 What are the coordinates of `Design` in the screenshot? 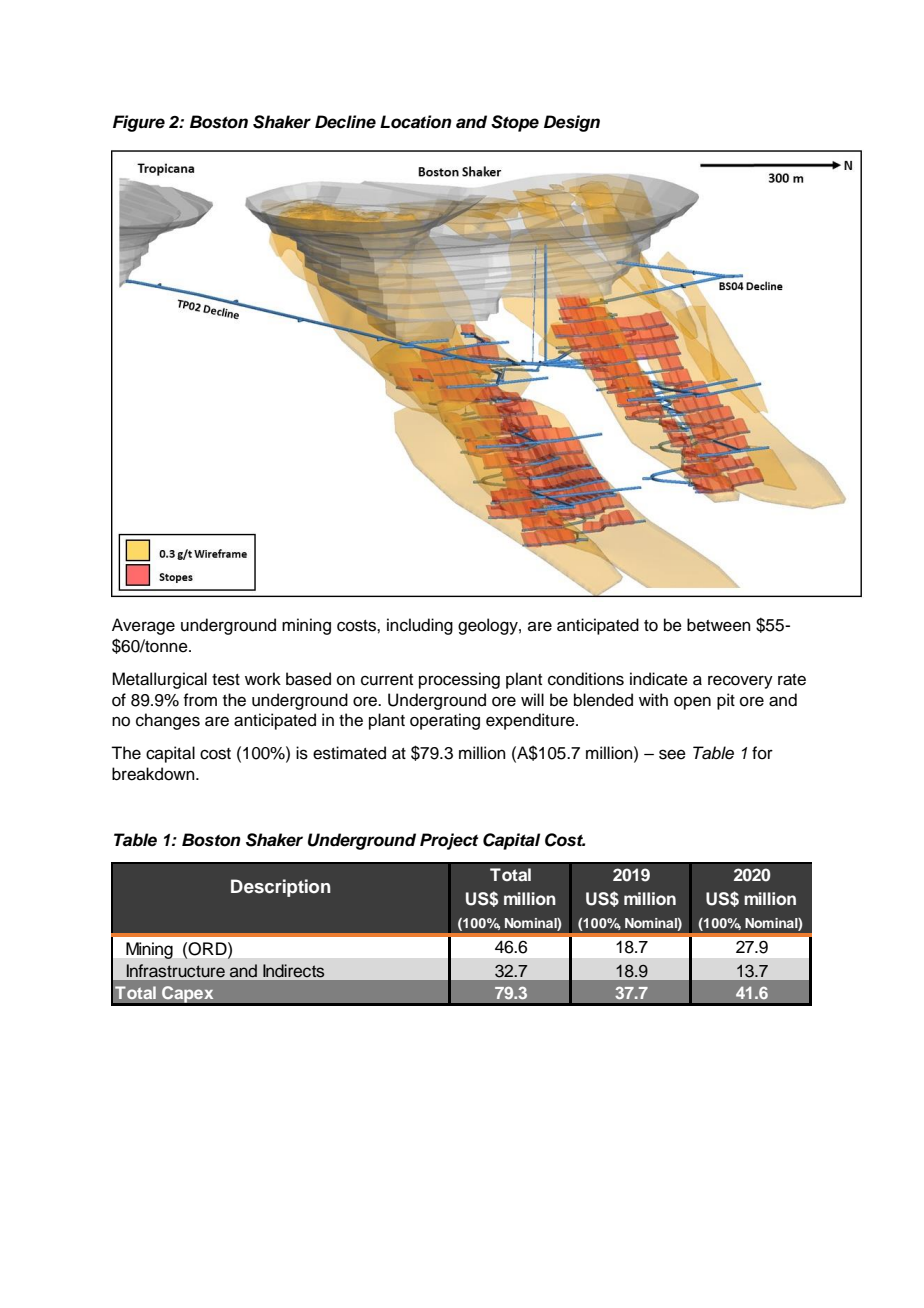 It's located at (572, 123).
